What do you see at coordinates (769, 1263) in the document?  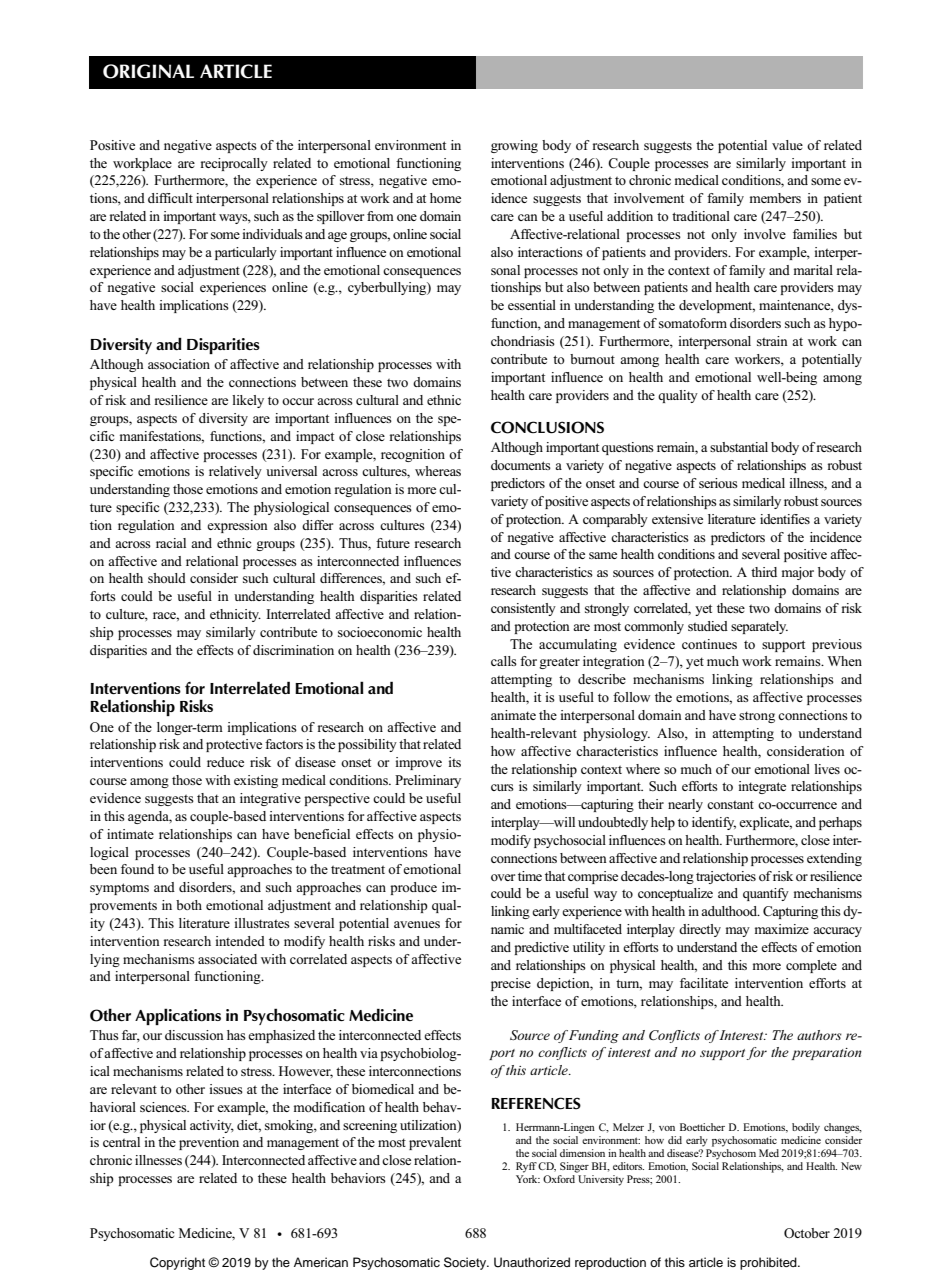 I see `prohibited` at bounding box center [769, 1263].
